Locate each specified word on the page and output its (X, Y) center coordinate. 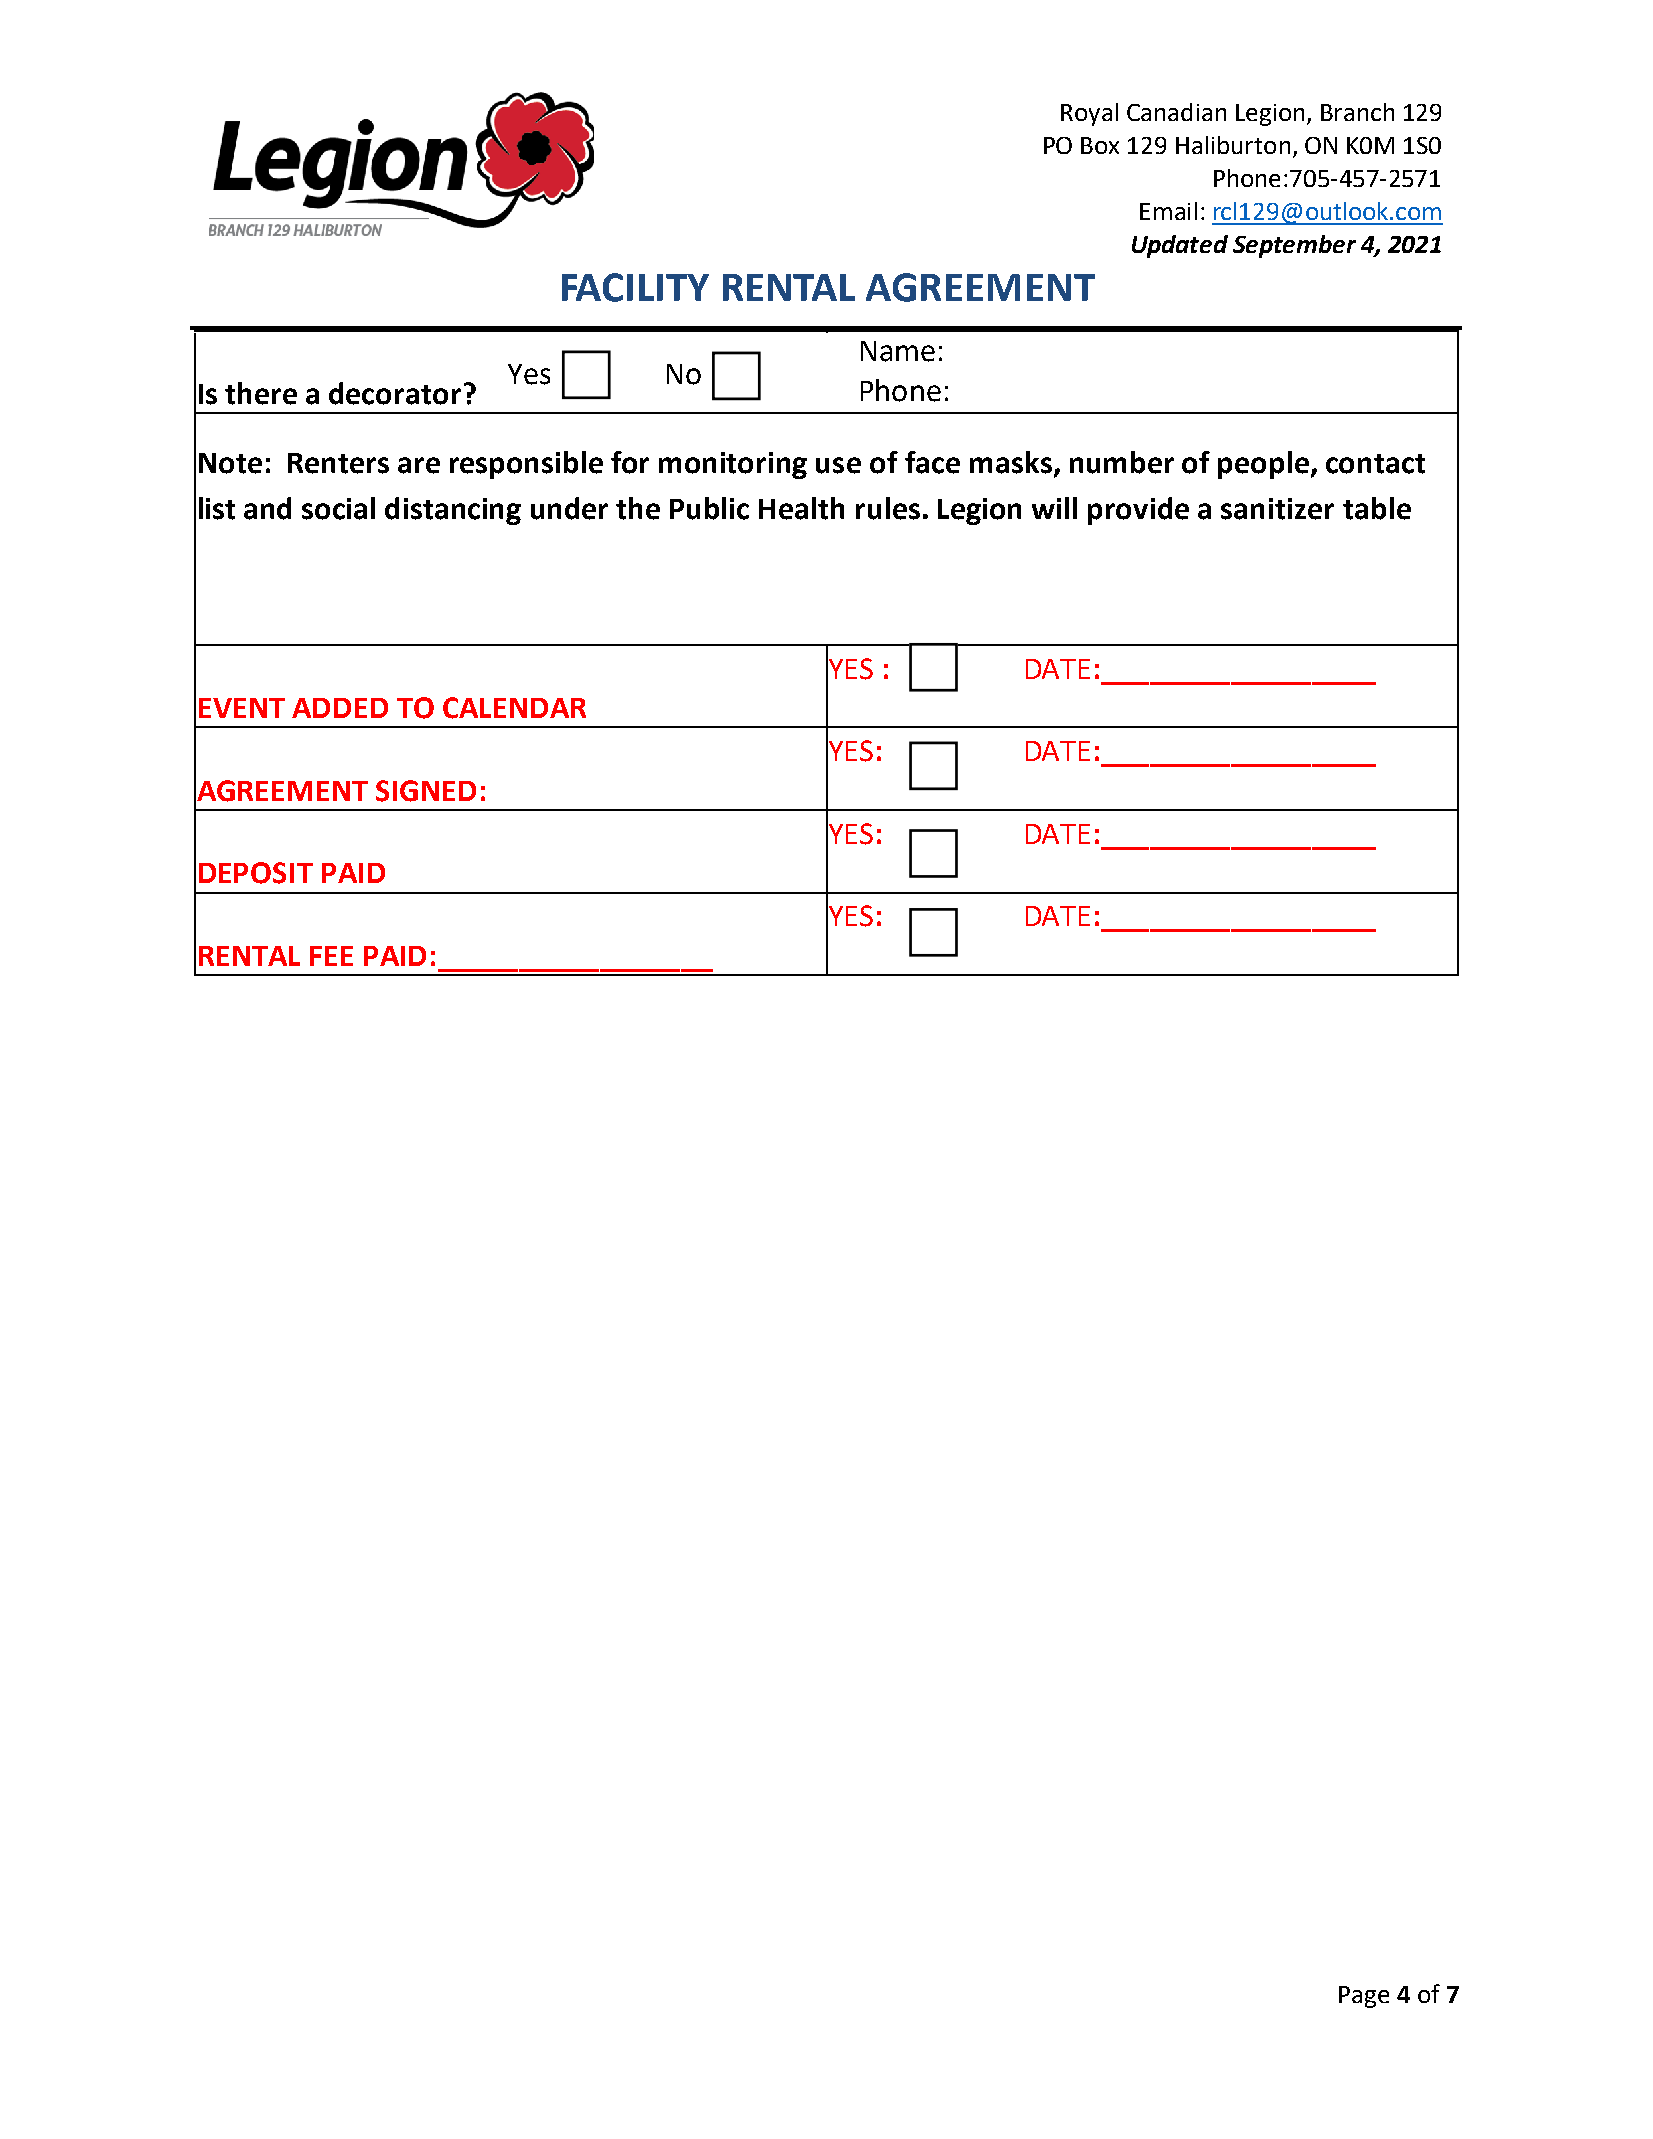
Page (1364, 1997)
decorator (395, 393)
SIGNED (426, 791)
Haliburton (1233, 145)
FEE (331, 956)
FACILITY (635, 287)
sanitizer (1277, 509)
